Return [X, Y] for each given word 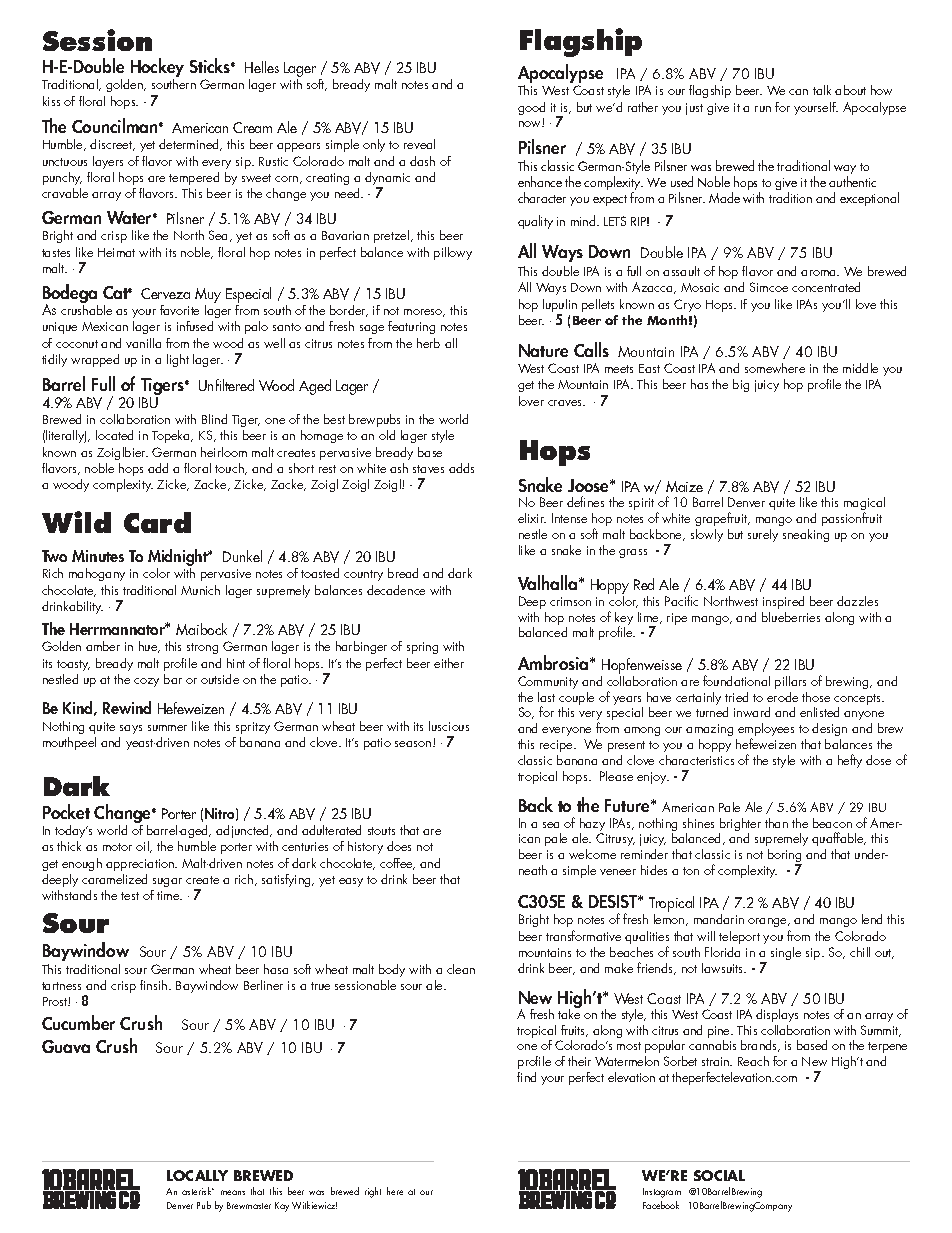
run [763, 109]
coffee [397, 864]
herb [428, 343]
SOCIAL [719, 1175]
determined [190, 145]
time [169, 895]
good [531, 108]
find [526, 1077]
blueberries [791, 617]
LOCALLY [197, 1175]
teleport [739, 937]
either [449, 663]
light [178, 360]
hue [149, 647]
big [741, 385]
